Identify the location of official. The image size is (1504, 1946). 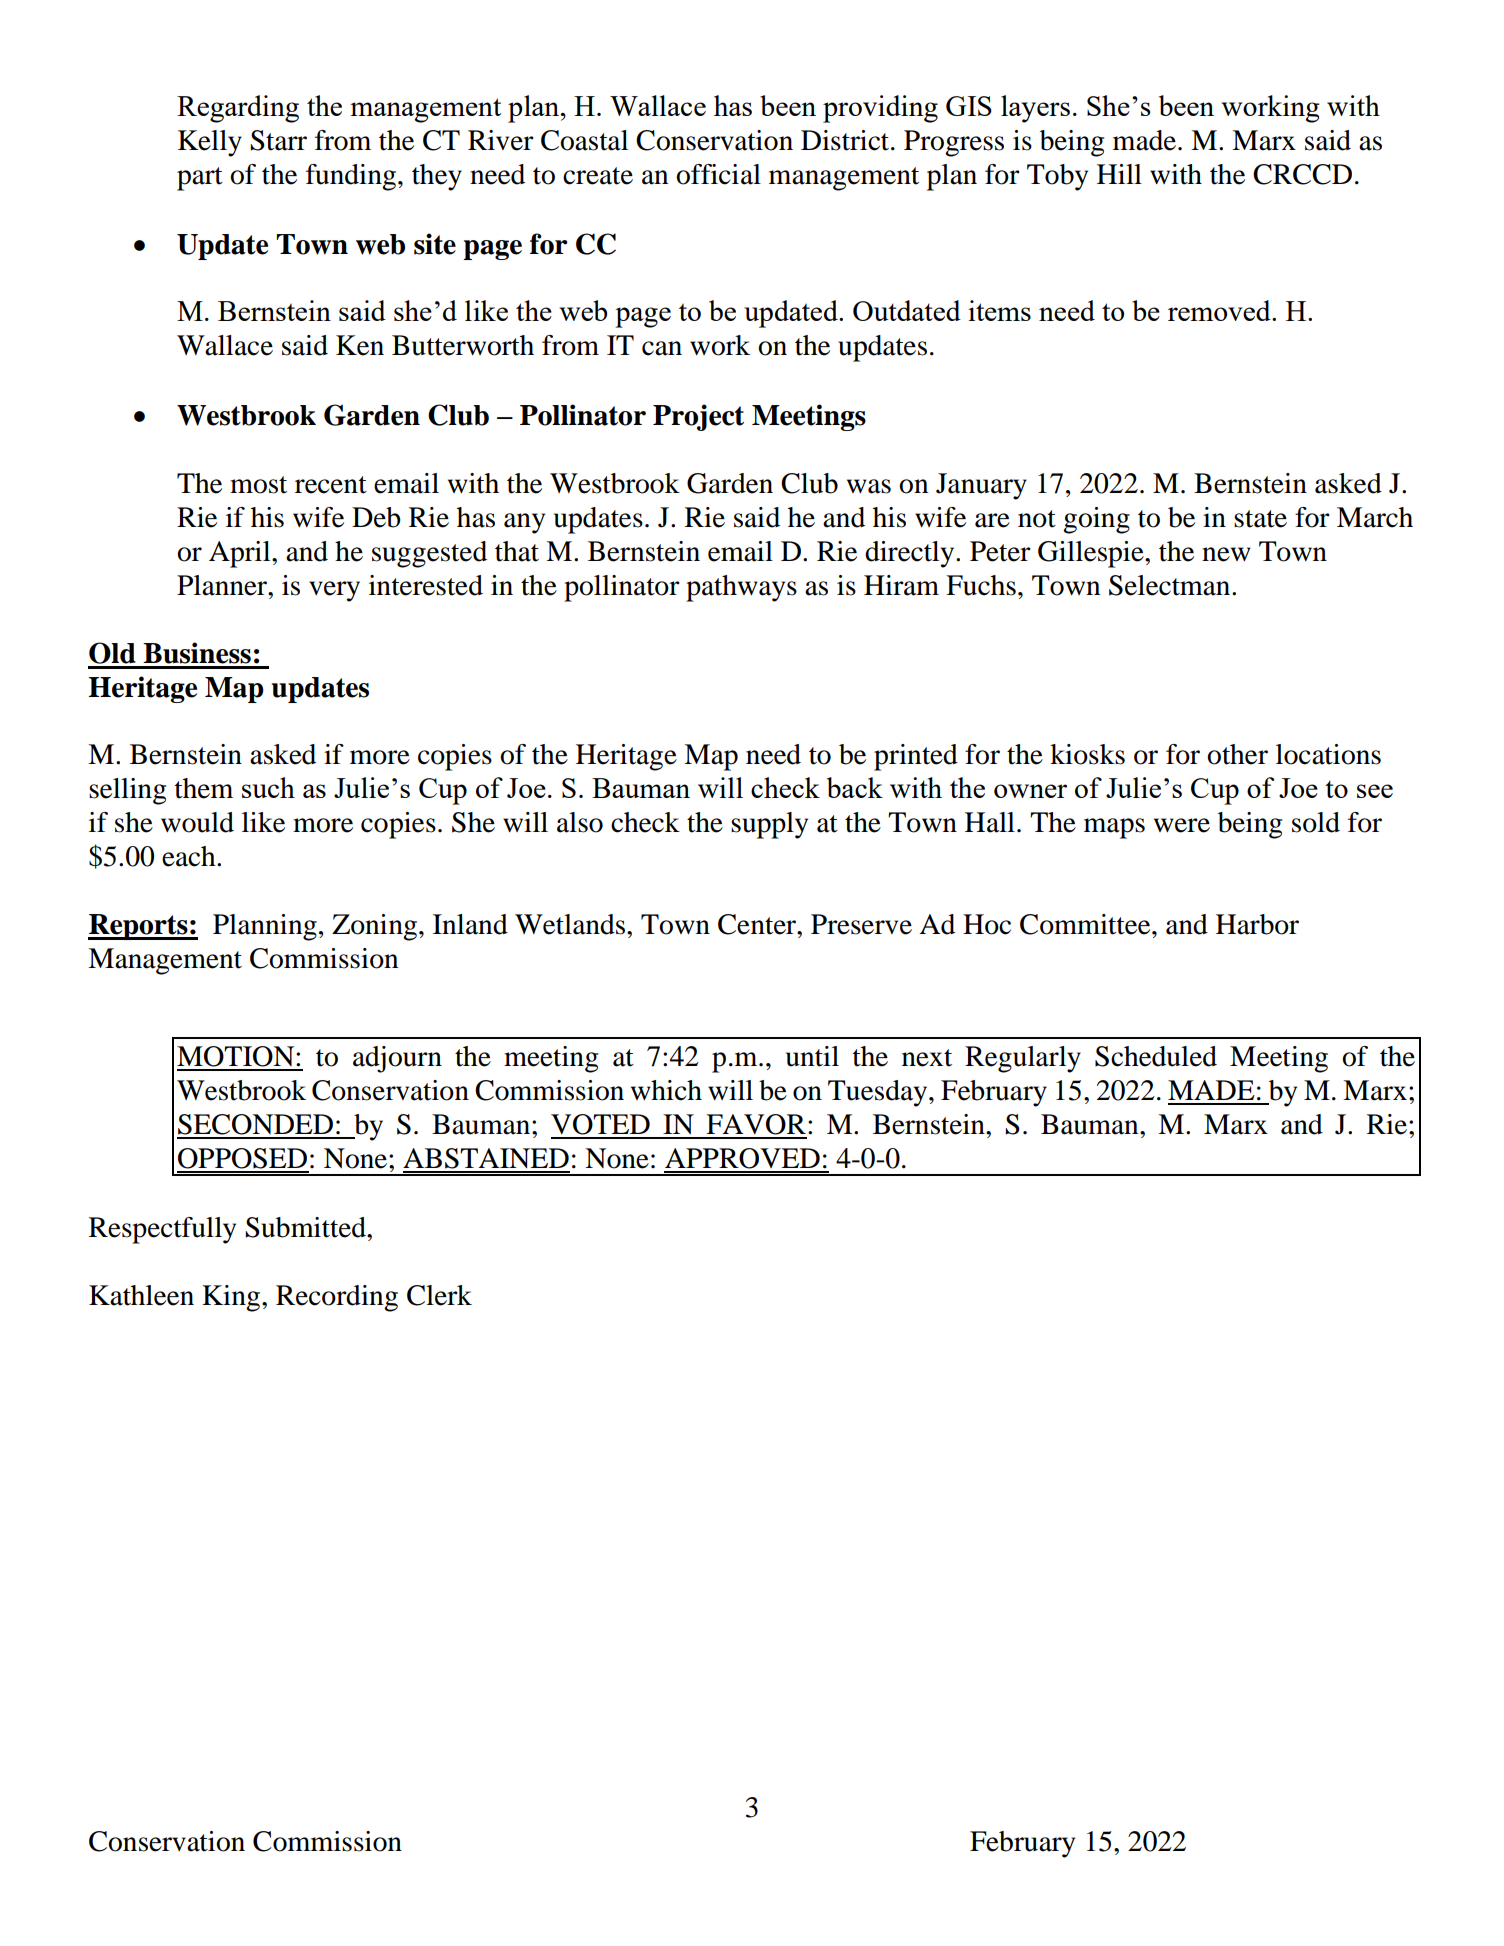
(718, 174).
